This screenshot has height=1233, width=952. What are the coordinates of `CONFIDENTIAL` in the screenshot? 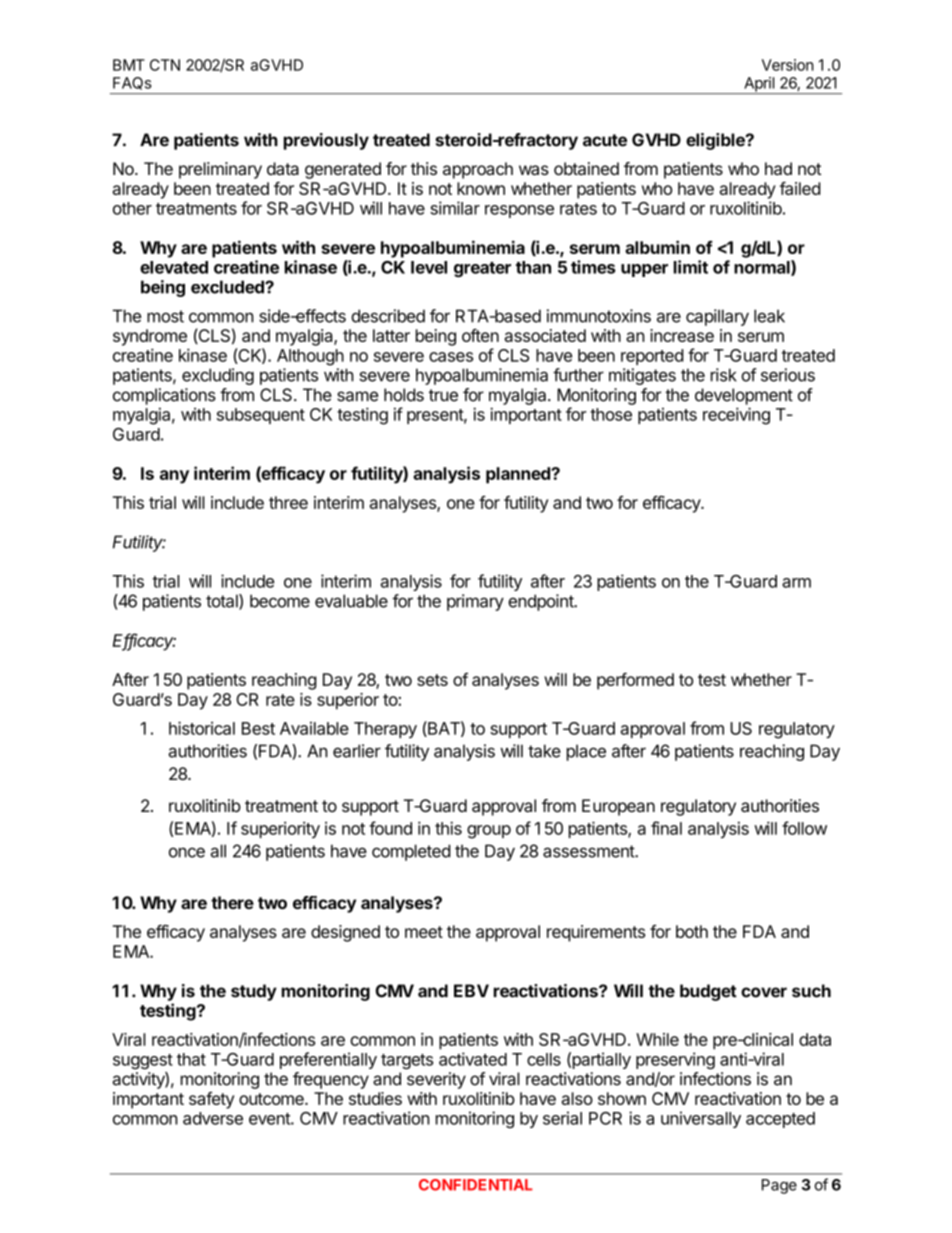 It's located at (476, 1185).
